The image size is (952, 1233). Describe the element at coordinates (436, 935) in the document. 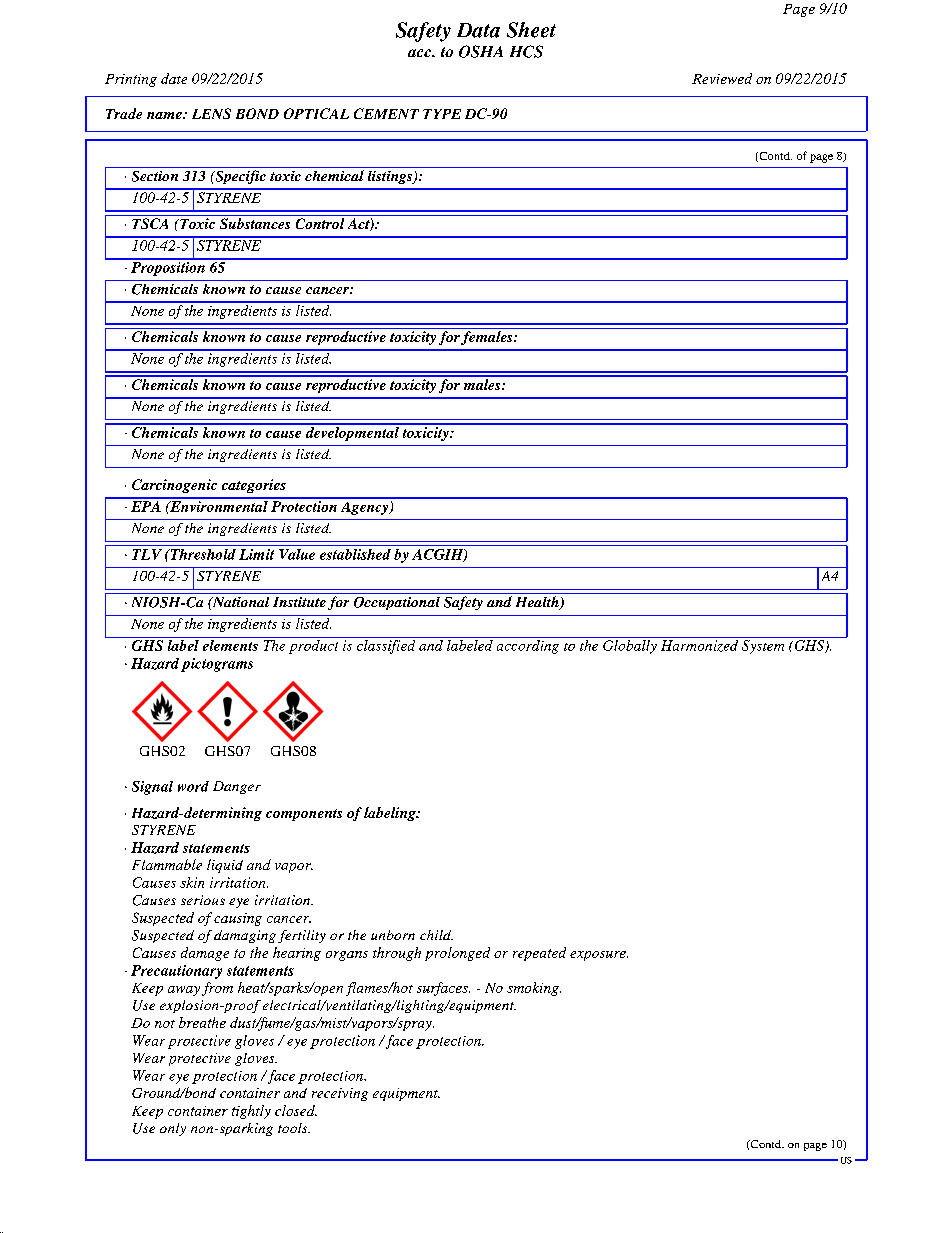

I see `child` at that location.
